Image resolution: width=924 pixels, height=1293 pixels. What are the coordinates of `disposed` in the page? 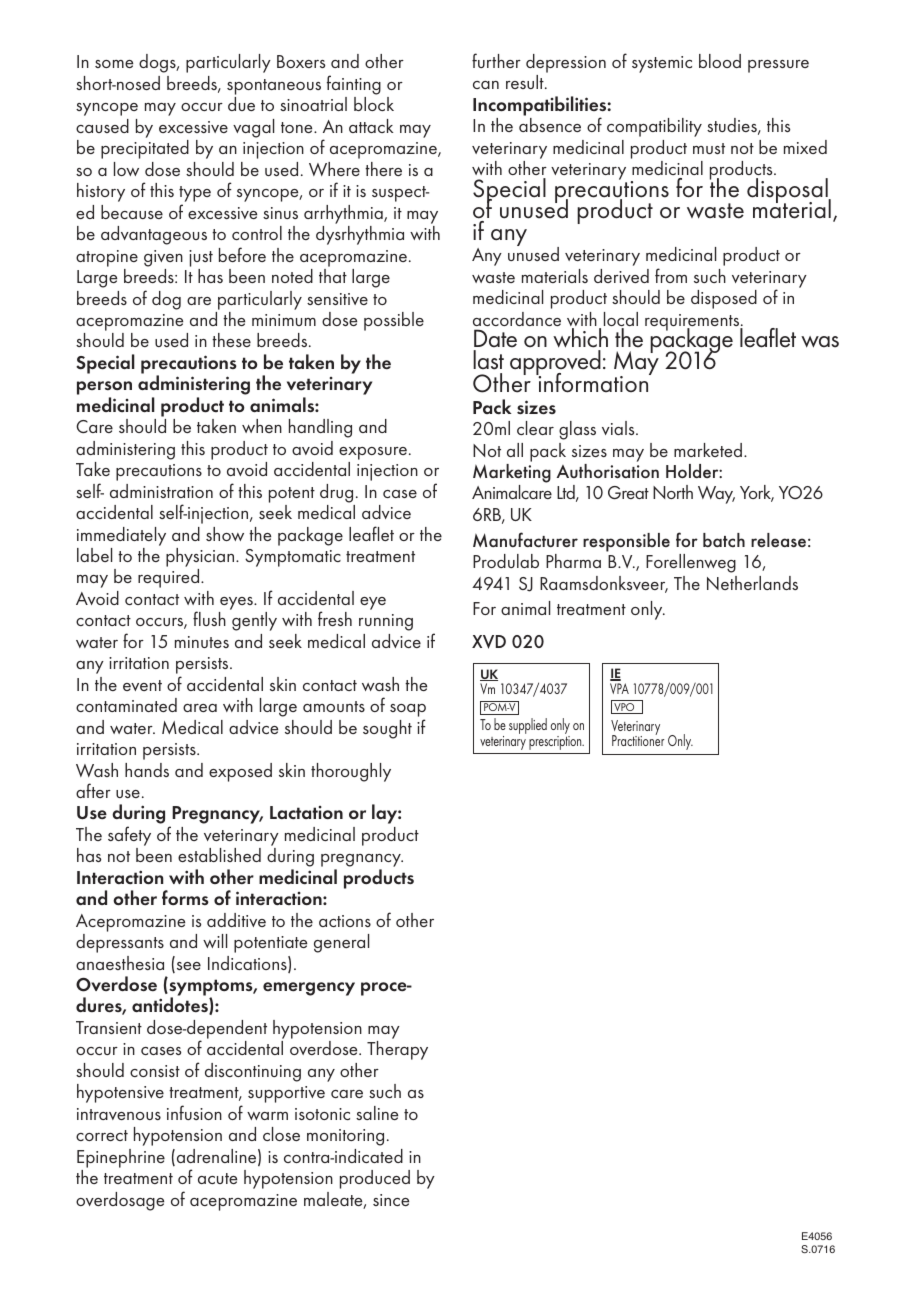 It's located at (724, 299).
